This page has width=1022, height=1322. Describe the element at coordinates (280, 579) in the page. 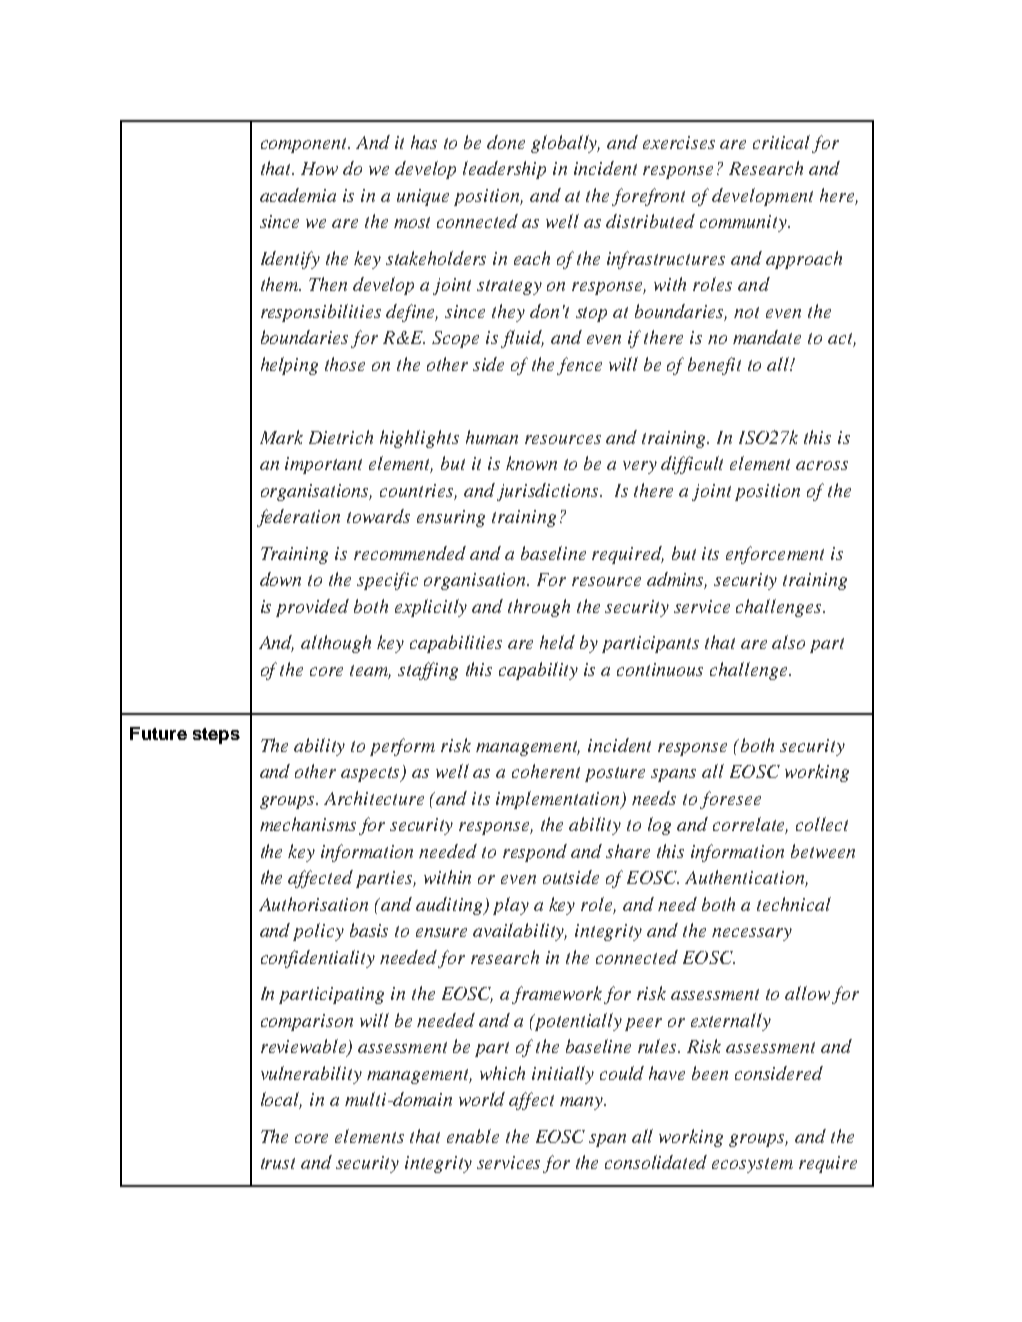

I see `down` at that location.
